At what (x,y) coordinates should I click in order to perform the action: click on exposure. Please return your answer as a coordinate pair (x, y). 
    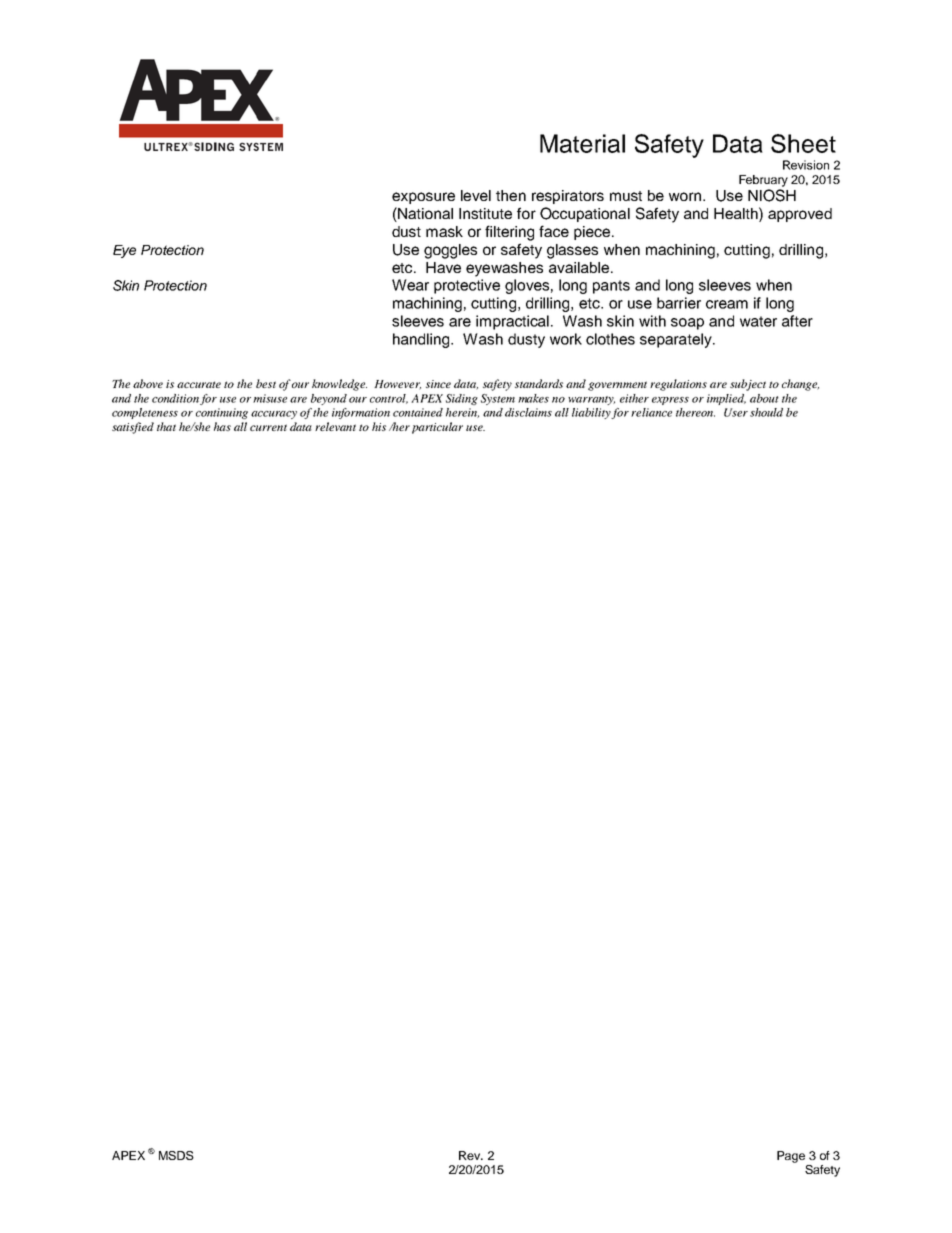
    Looking at the image, I should click on (423, 198).
